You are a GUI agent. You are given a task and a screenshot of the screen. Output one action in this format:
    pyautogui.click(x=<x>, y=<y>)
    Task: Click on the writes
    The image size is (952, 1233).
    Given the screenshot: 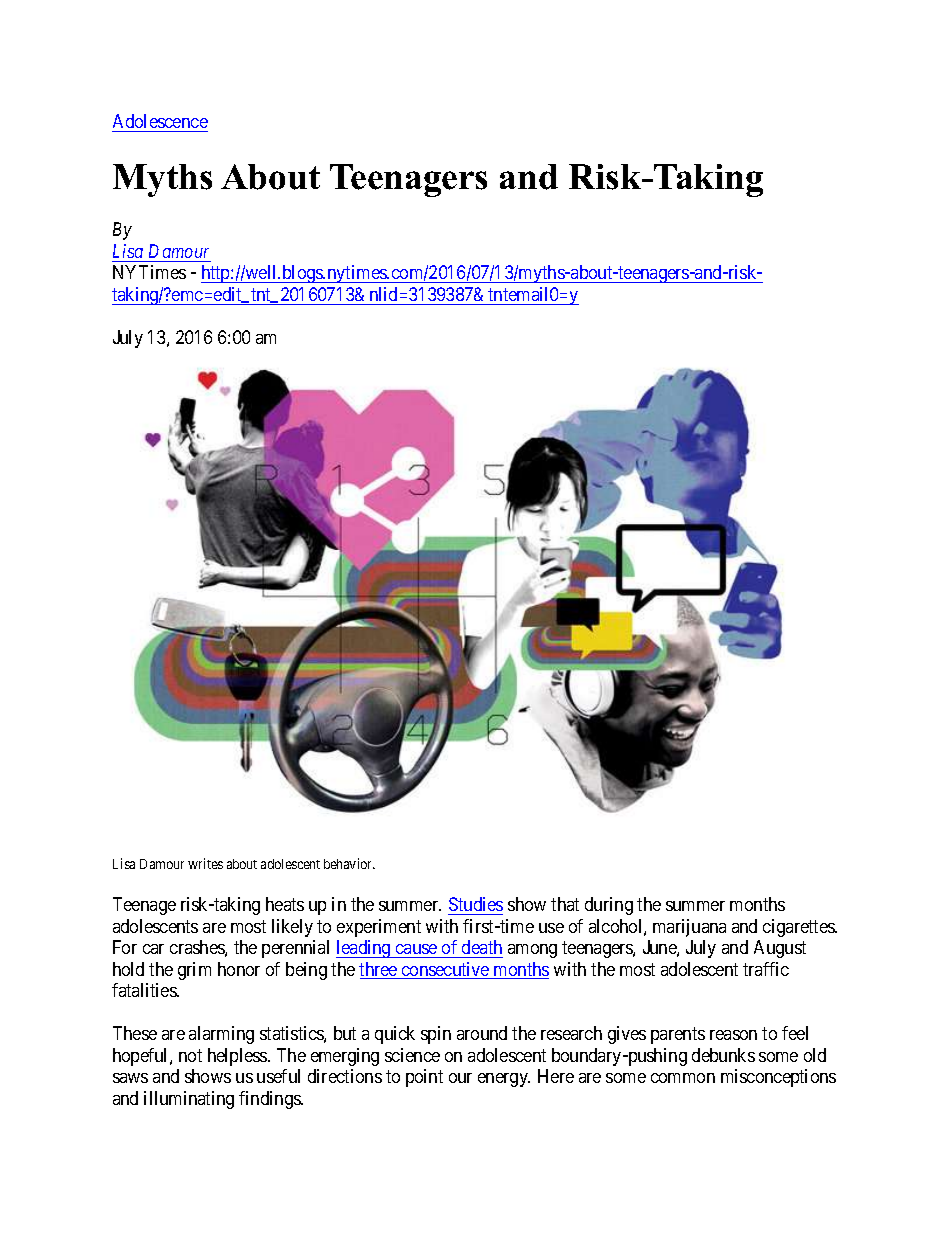 What is the action you would take?
    pyautogui.click(x=205, y=863)
